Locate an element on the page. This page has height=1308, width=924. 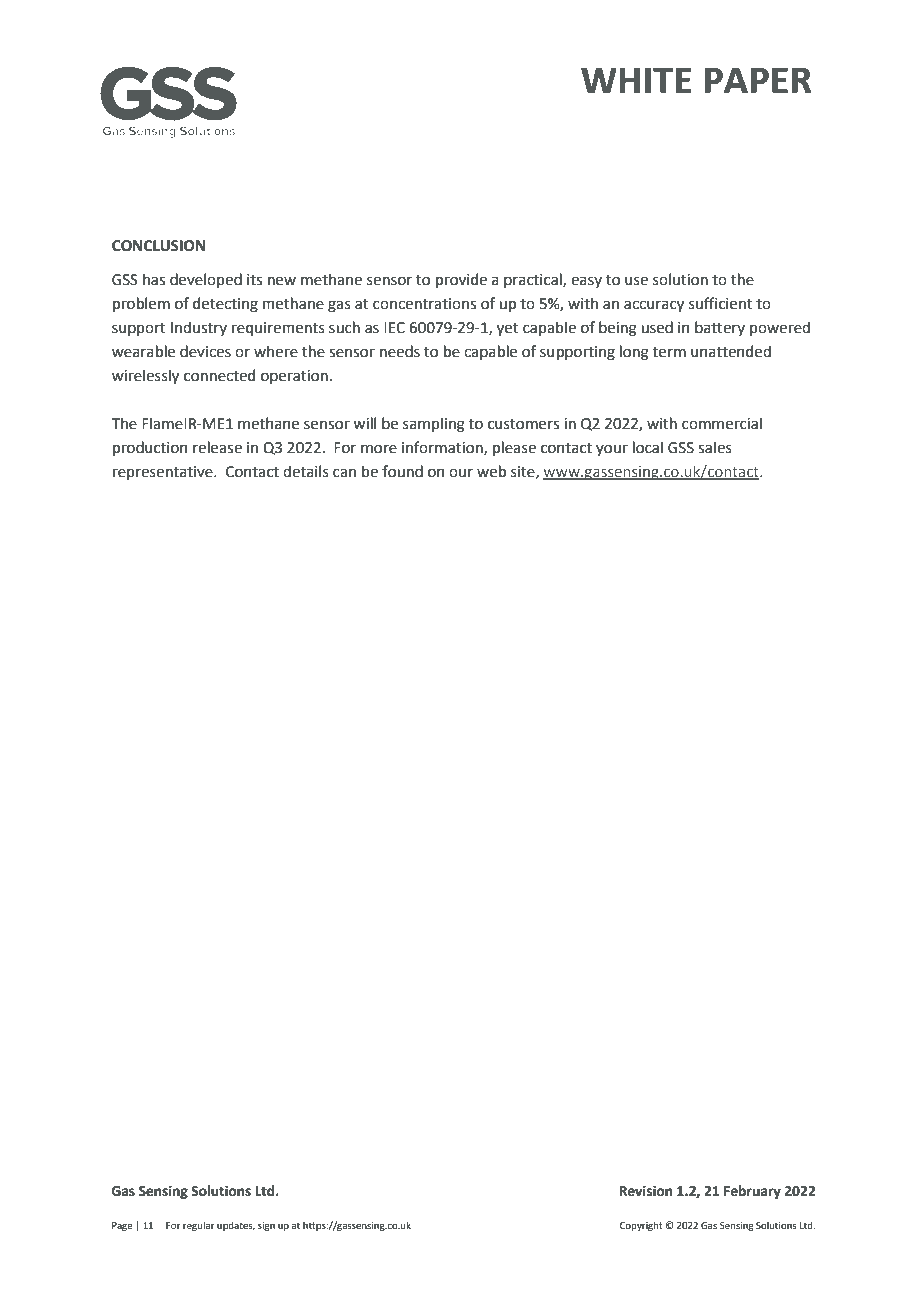
CONCLUSION is located at coordinates (158, 246).
